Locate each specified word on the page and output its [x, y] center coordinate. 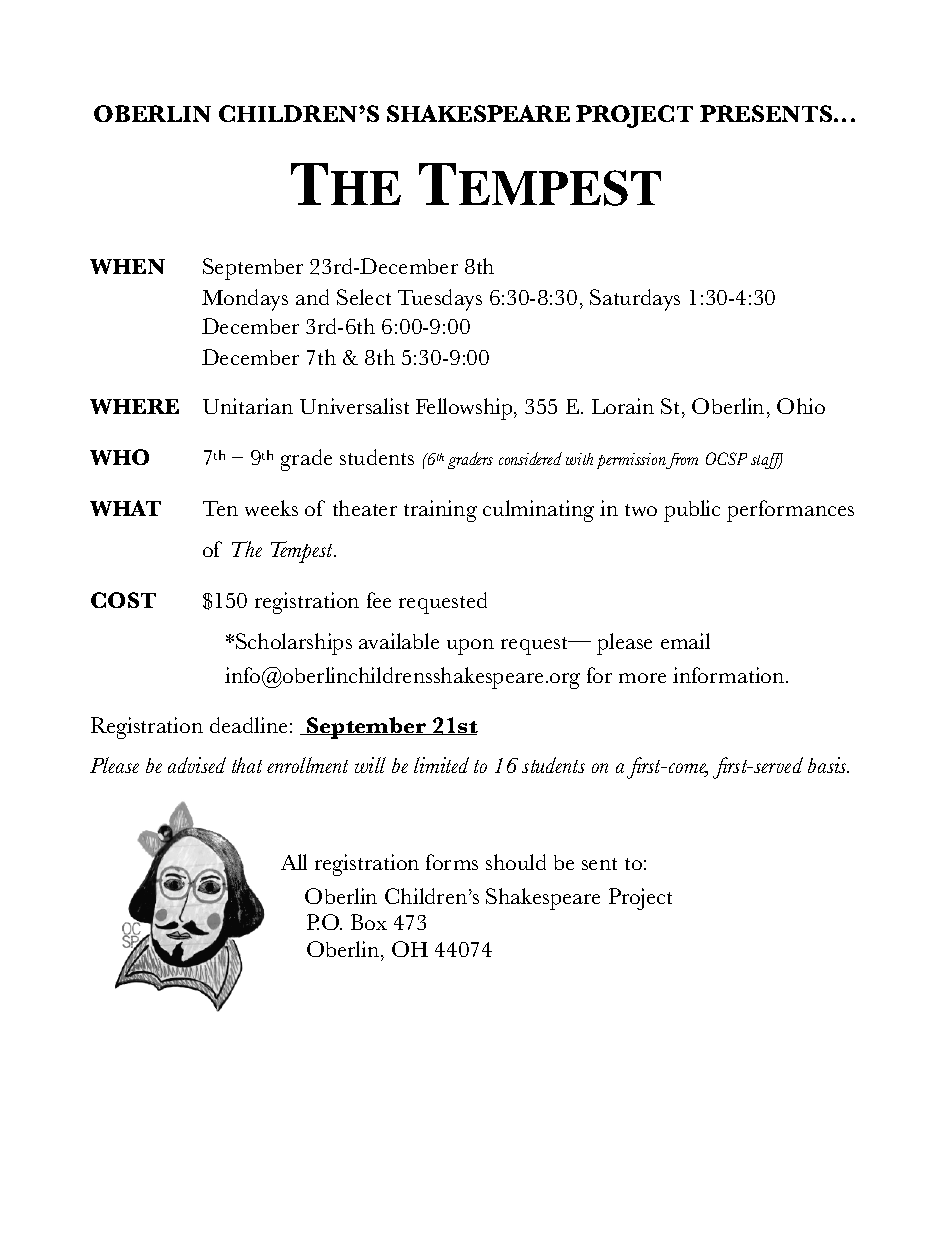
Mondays [245, 300]
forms [452, 862]
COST [123, 600]
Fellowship [465, 409]
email [685, 641]
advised [197, 765]
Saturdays [635, 300]
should [516, 862]
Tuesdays [440, 300]
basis [828, 765]
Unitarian [248, 406]
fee [379, 600]
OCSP [726, 458]
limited [441, 765]
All [294, 862]
